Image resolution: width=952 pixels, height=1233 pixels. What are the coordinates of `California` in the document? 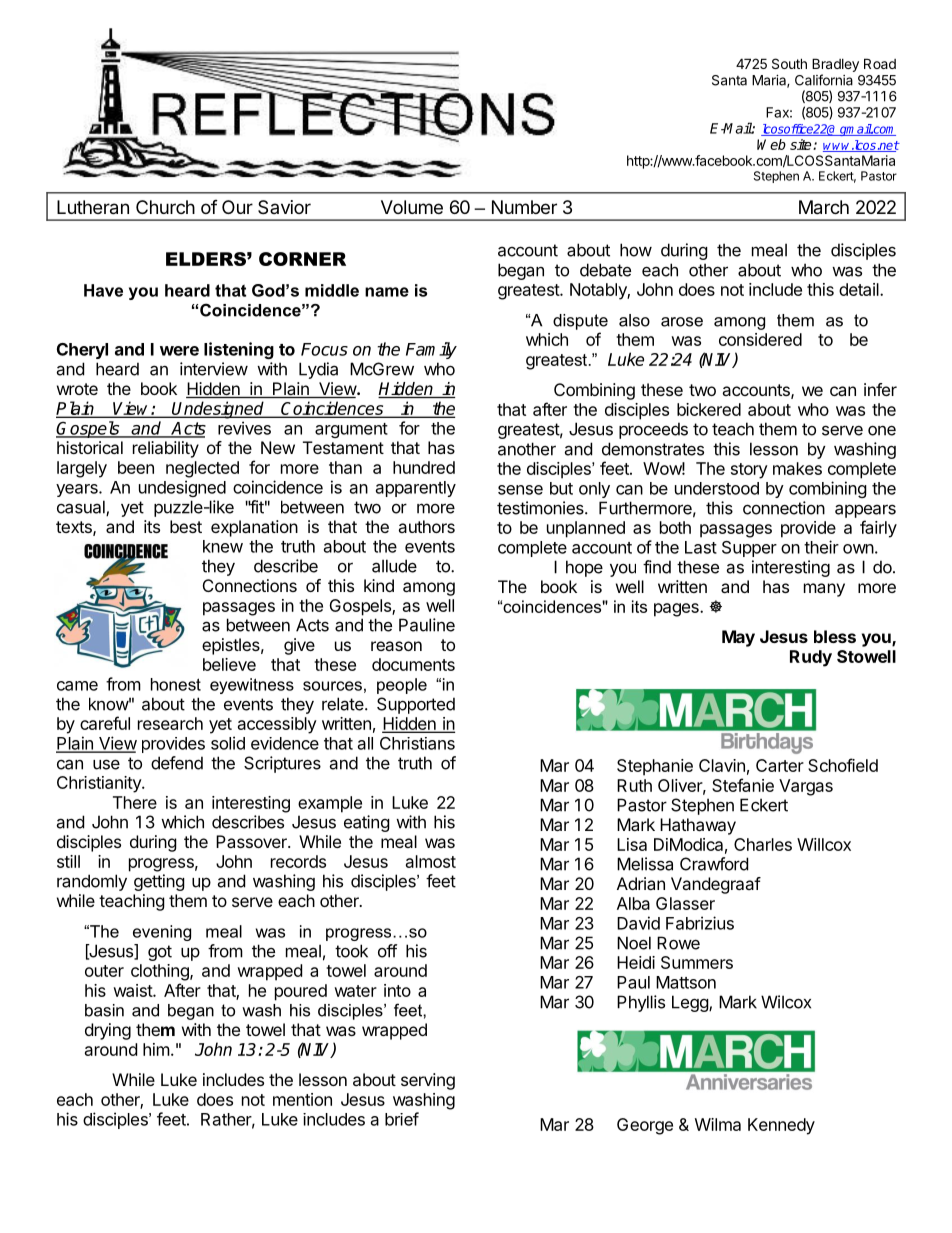 It's located at (824, 80).
